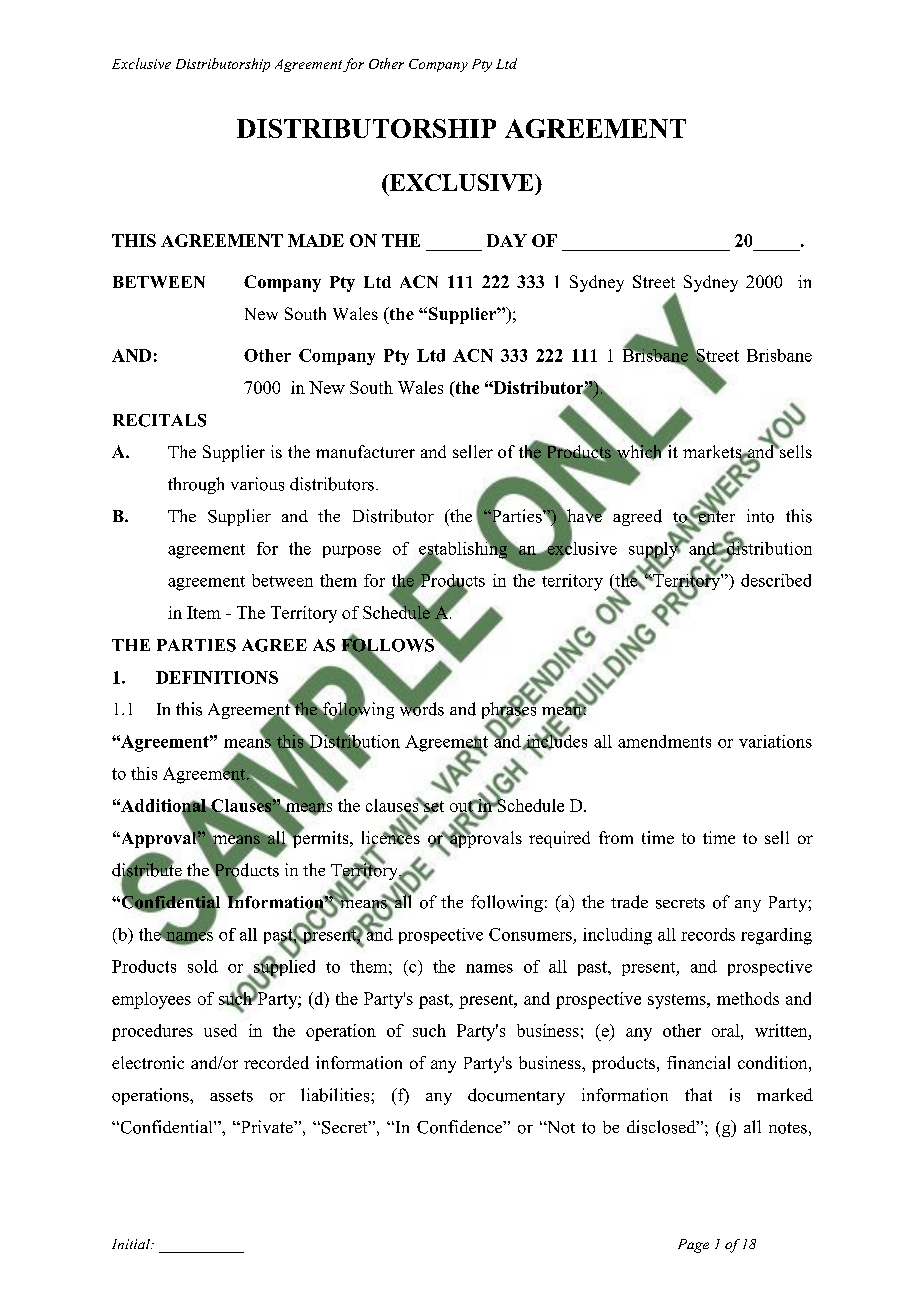  I want to click on licences, so click(391, 837).
